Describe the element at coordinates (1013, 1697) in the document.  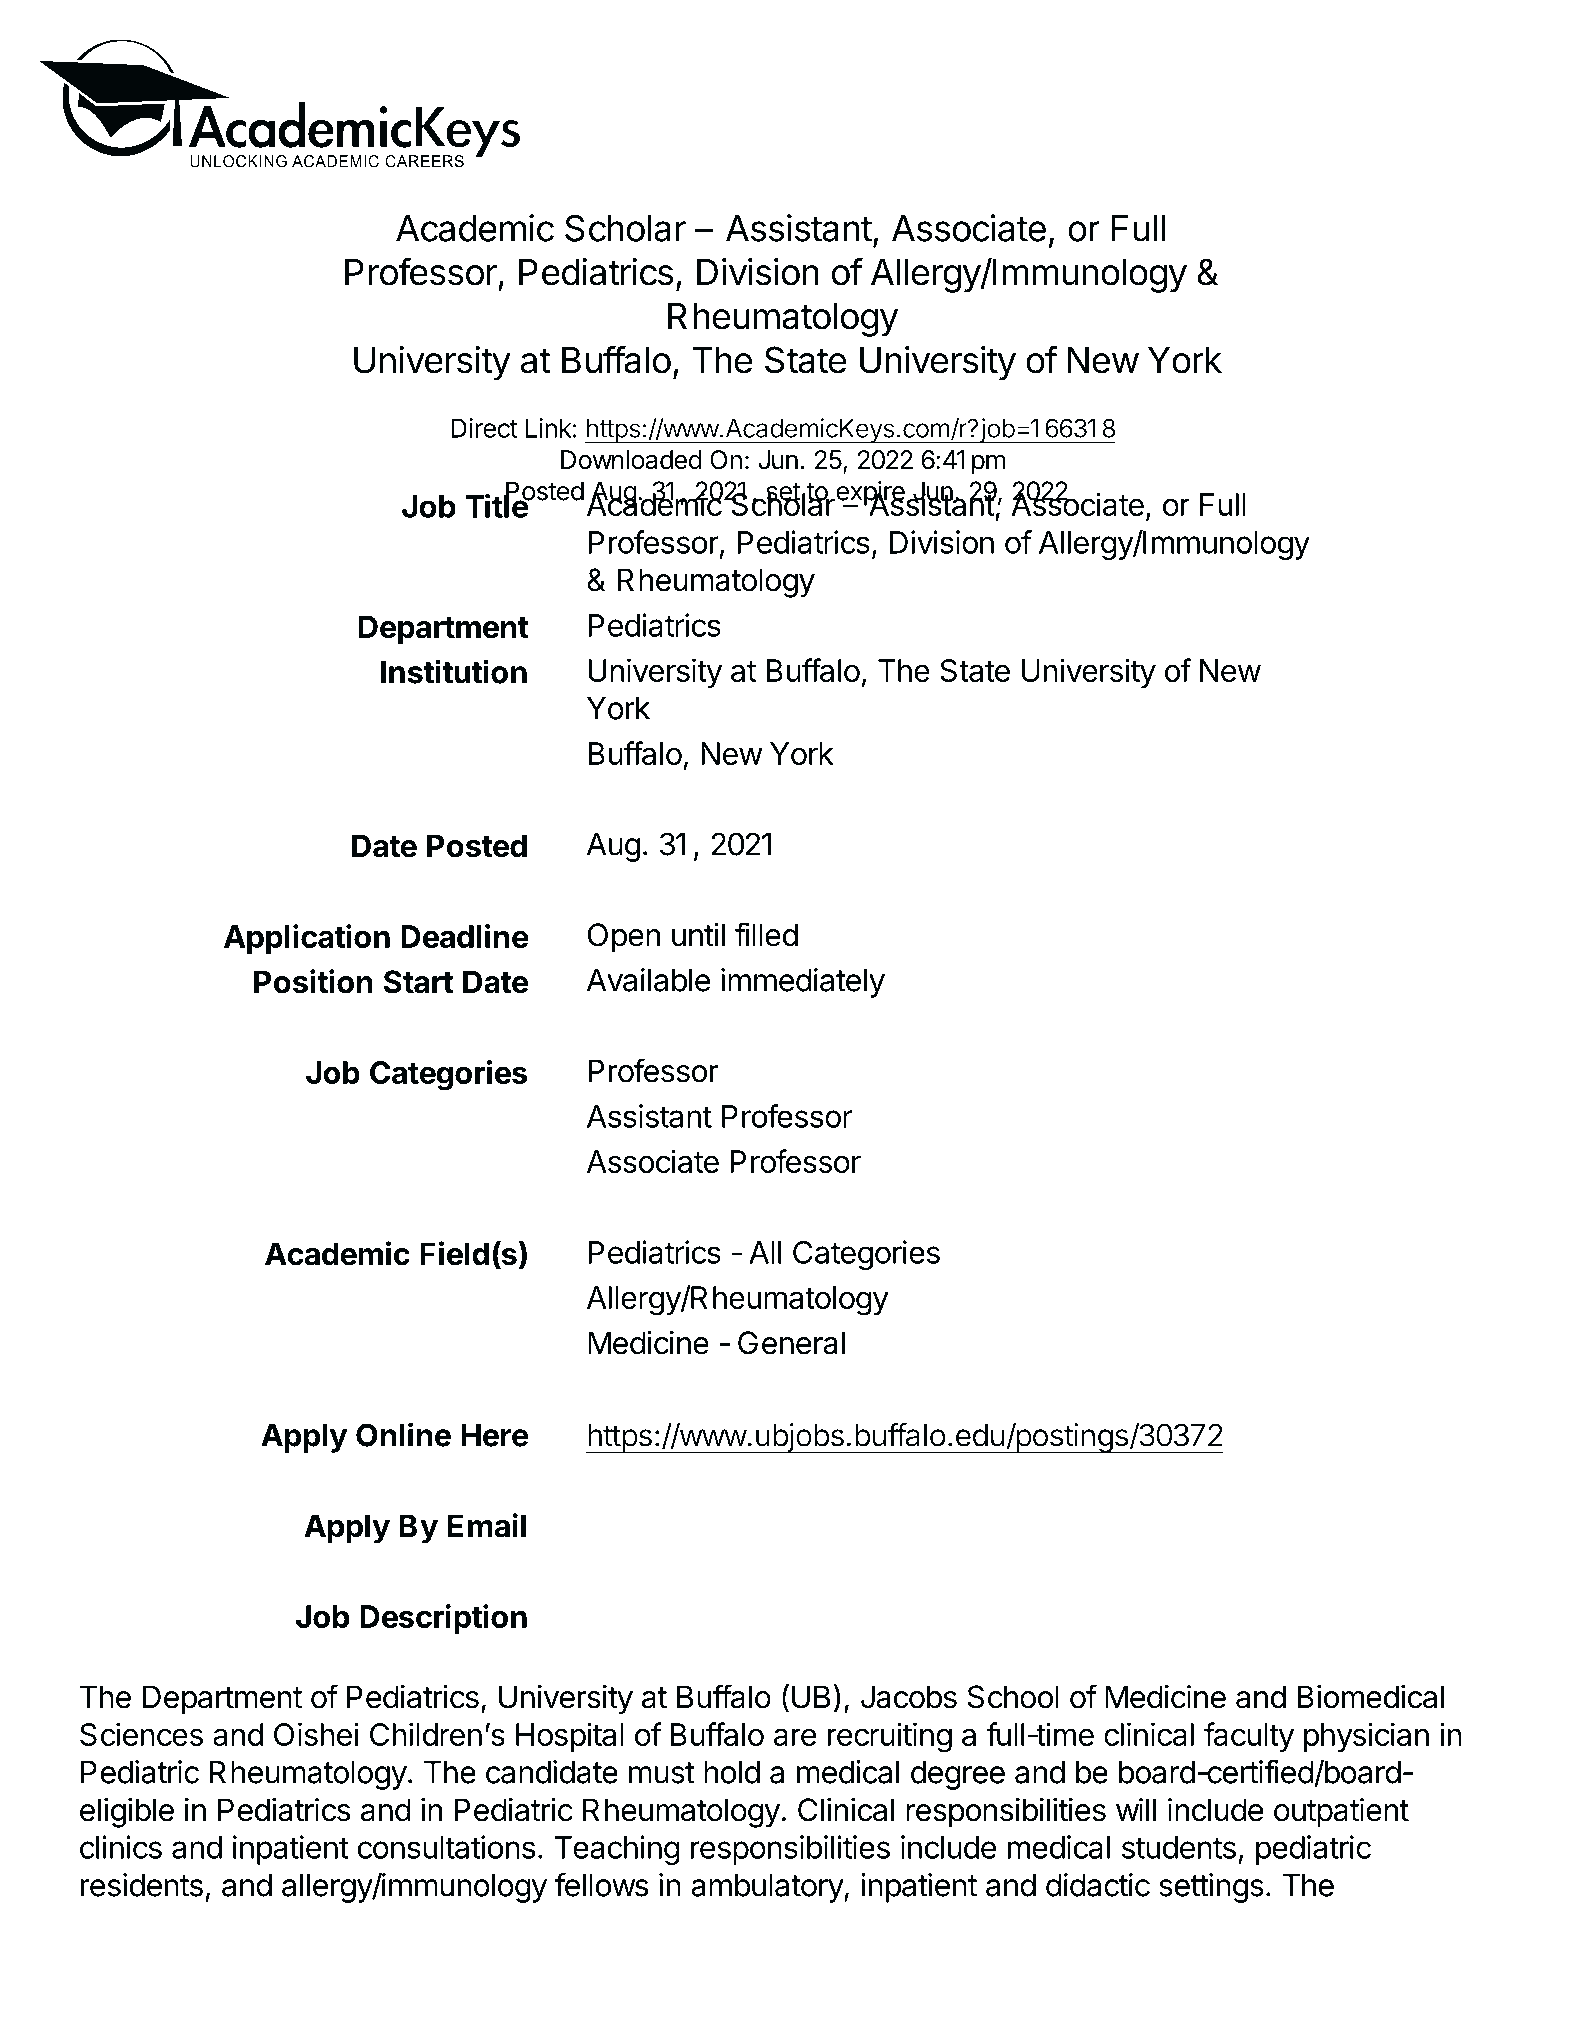
I see `School` at that location.
